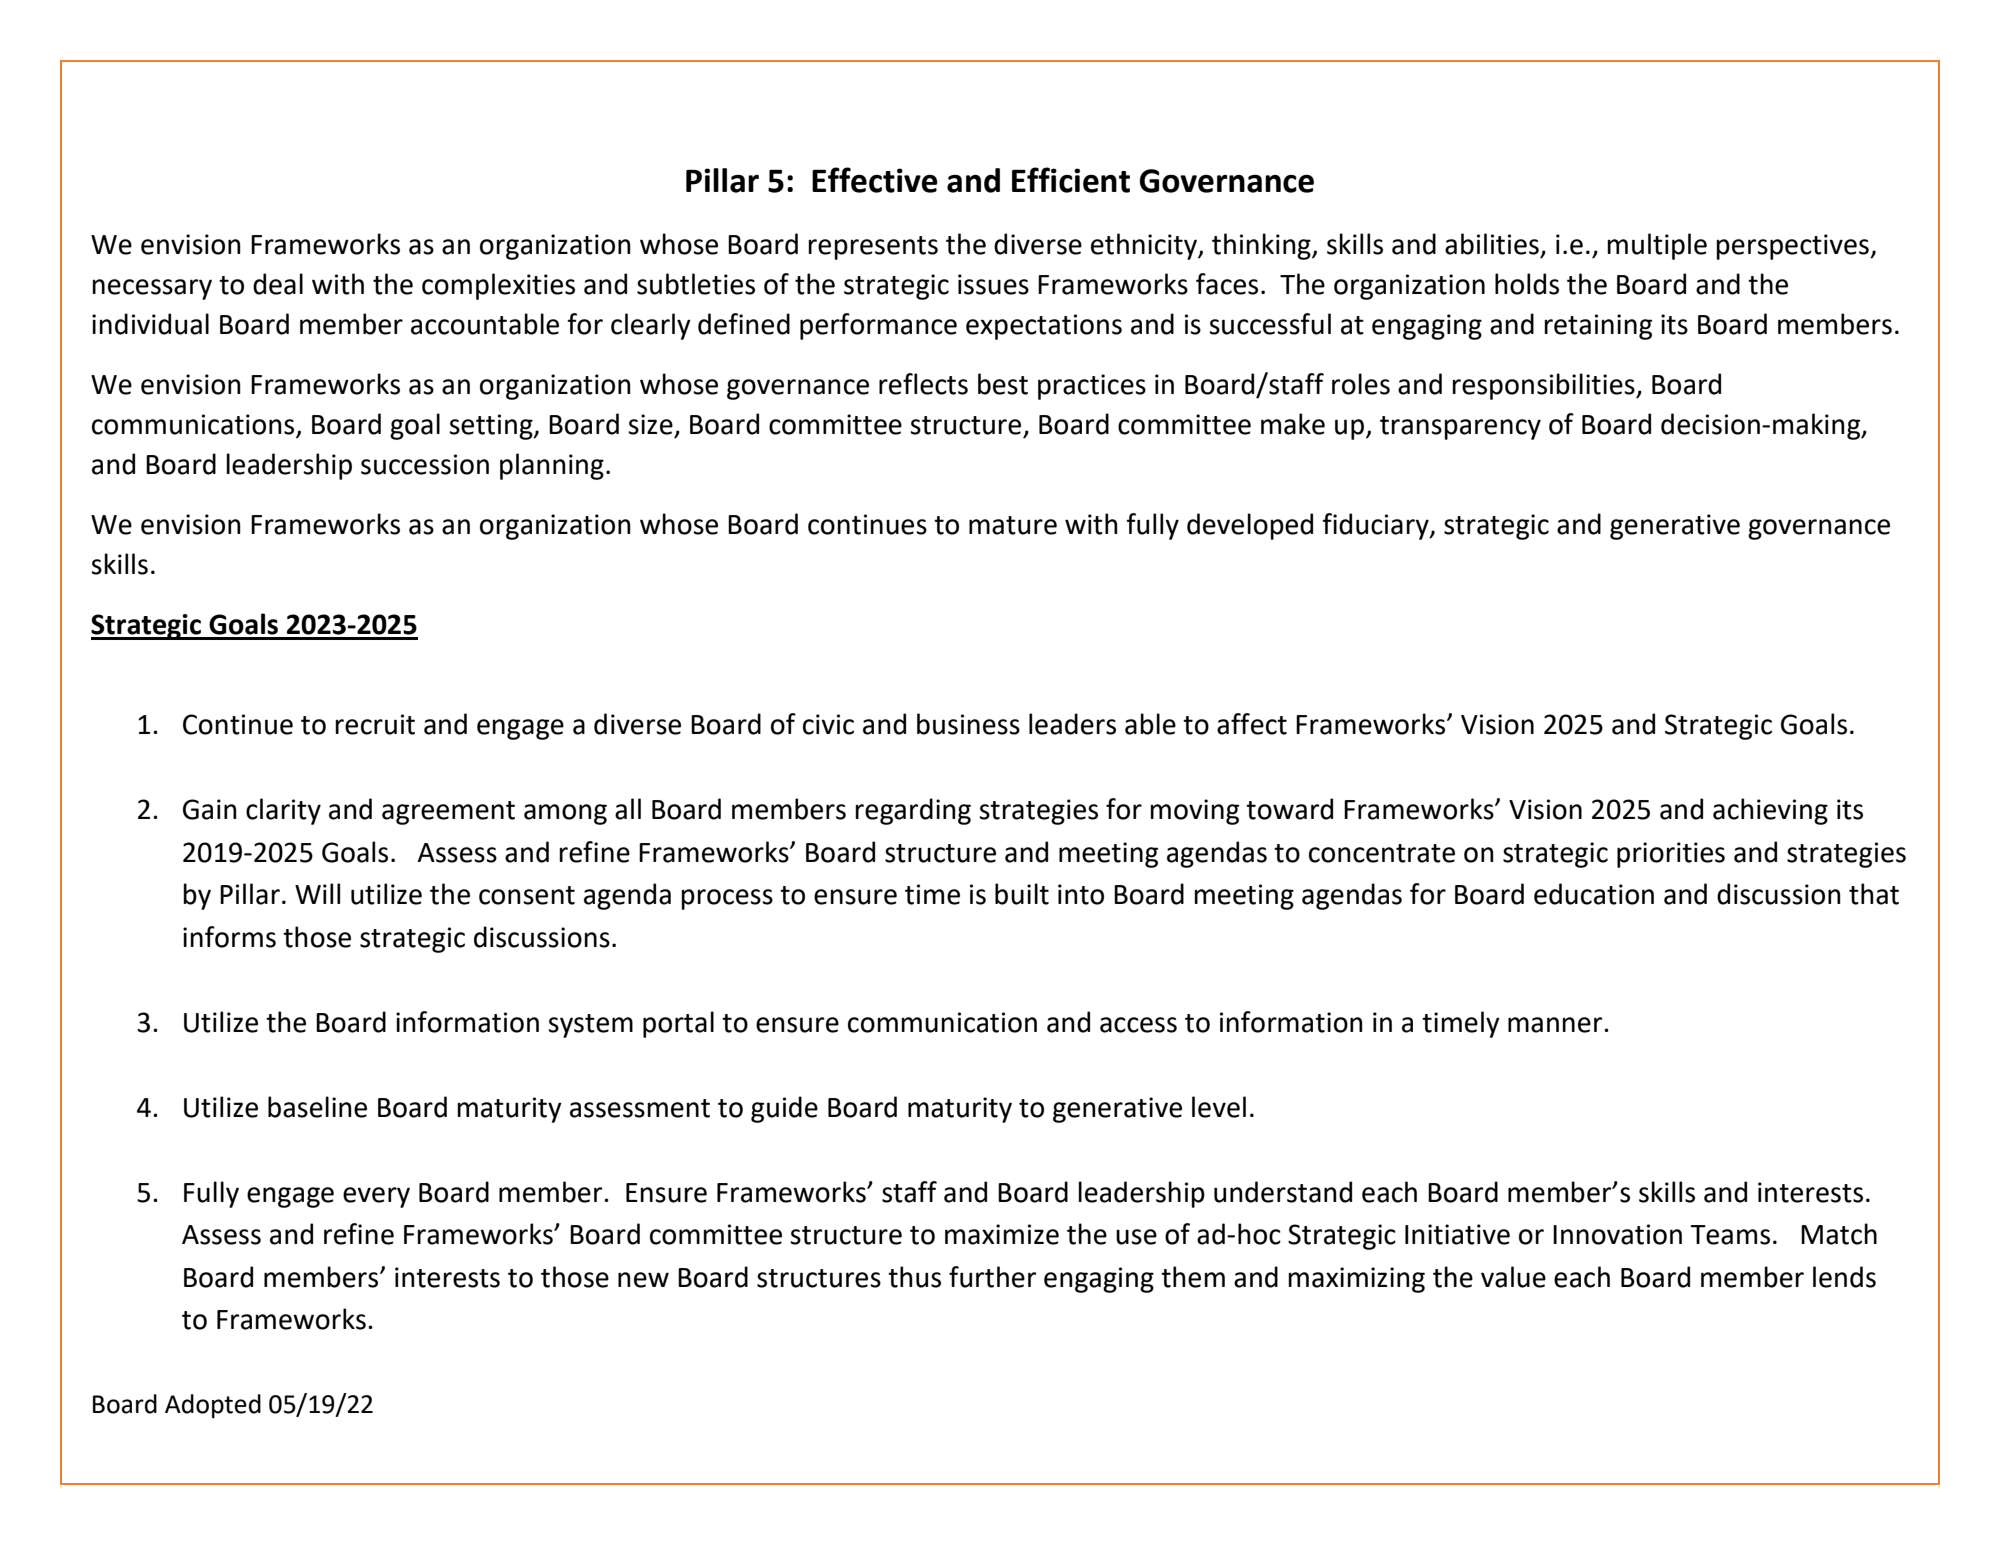 Image resolution: width=2000 pixels, height=1545 pixels. I want to click on Efficient, so click(1071, 180).
